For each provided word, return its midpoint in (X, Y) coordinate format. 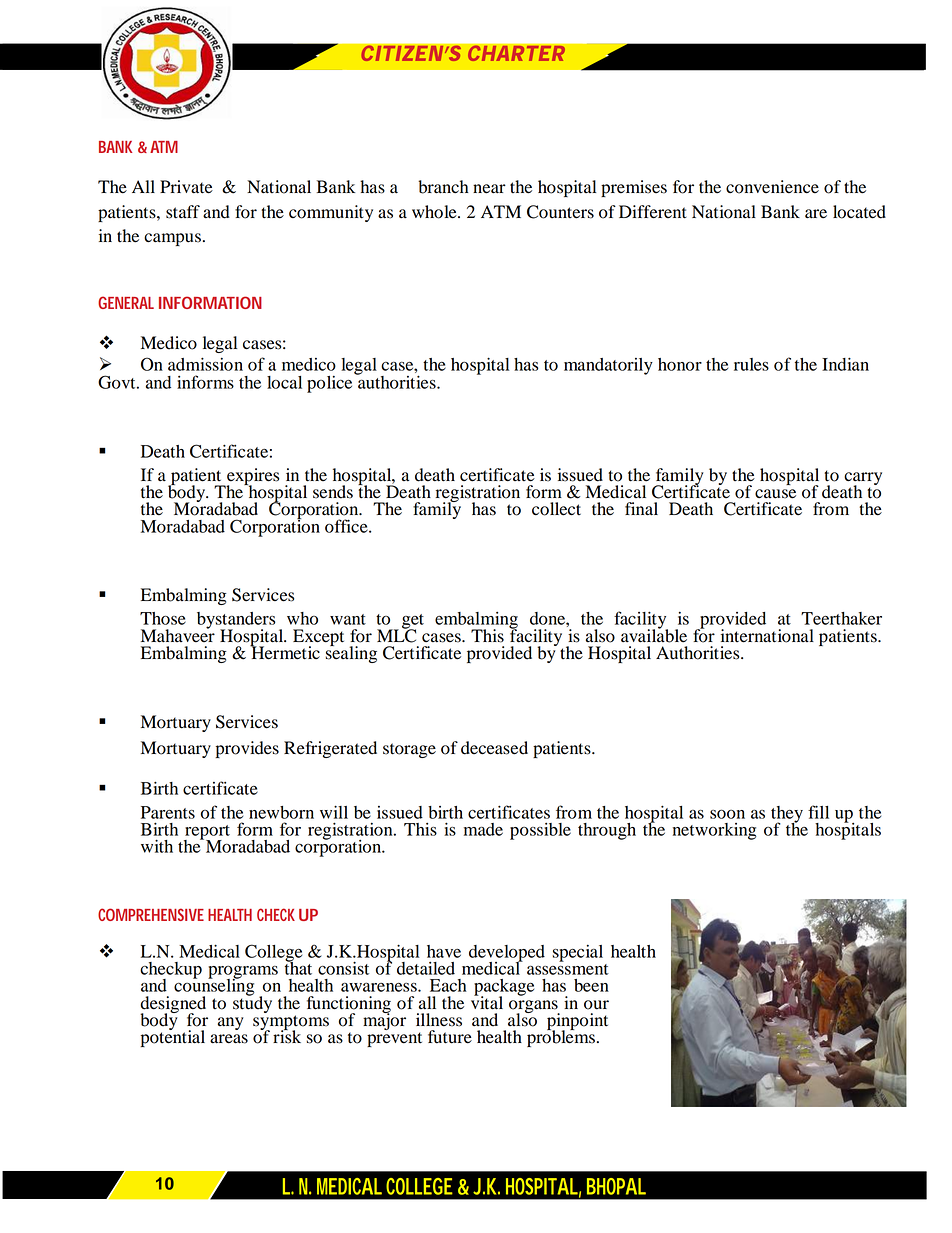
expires (252, 477)
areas (229, 1039)
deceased (494, 748)
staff (183, 212)
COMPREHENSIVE (151, 914)
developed (507, 954)
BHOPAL (616, 1186)
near (489, 189)
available (654, 635)
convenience (772, 187)
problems (561, 1037)
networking (715, 831)
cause (775, 494)
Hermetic (285, 652)
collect (556, 509)
